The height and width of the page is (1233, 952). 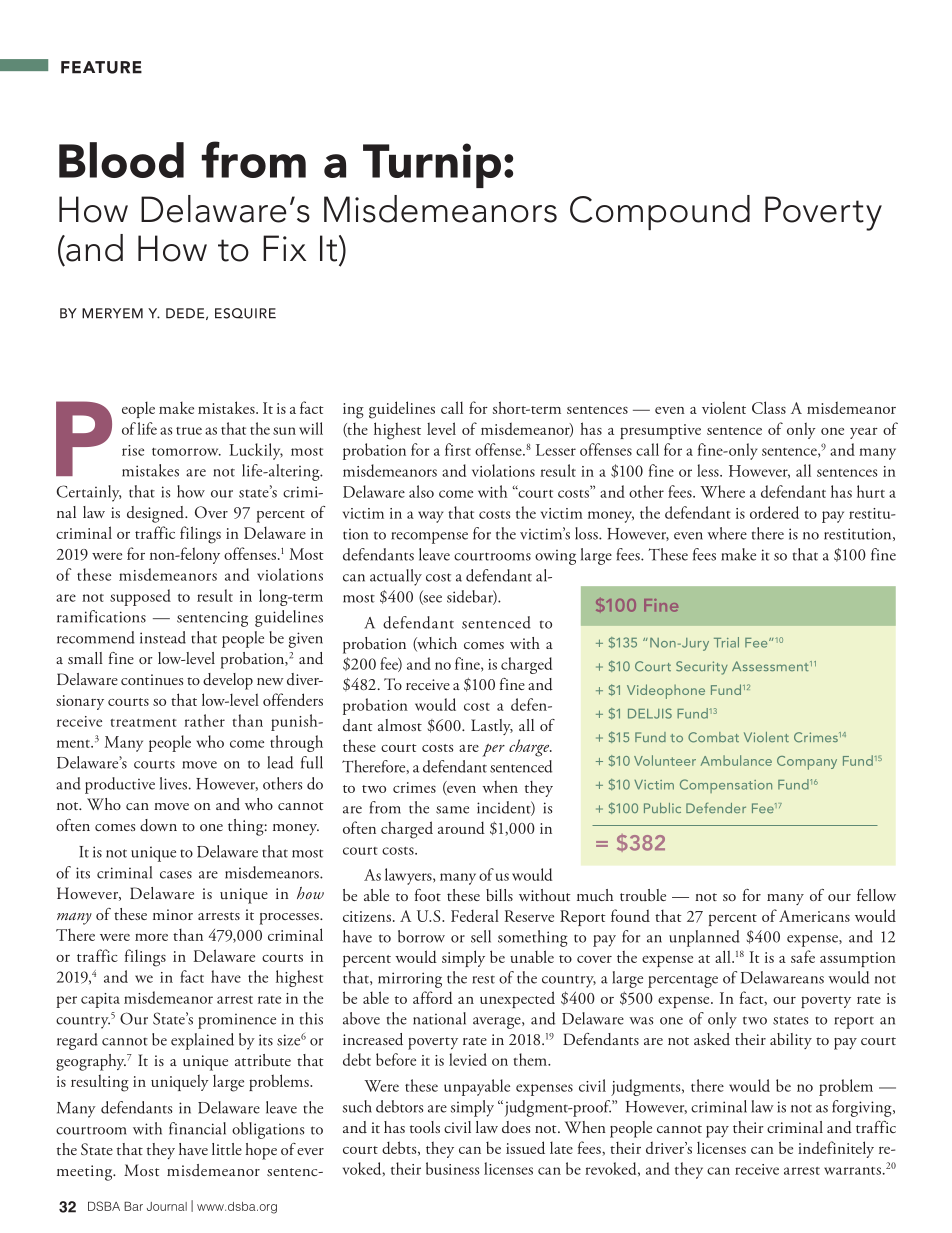 What do you see at coordinates (452, 1168) in the page?
I see `business` at bounding box center [452, 1168].
